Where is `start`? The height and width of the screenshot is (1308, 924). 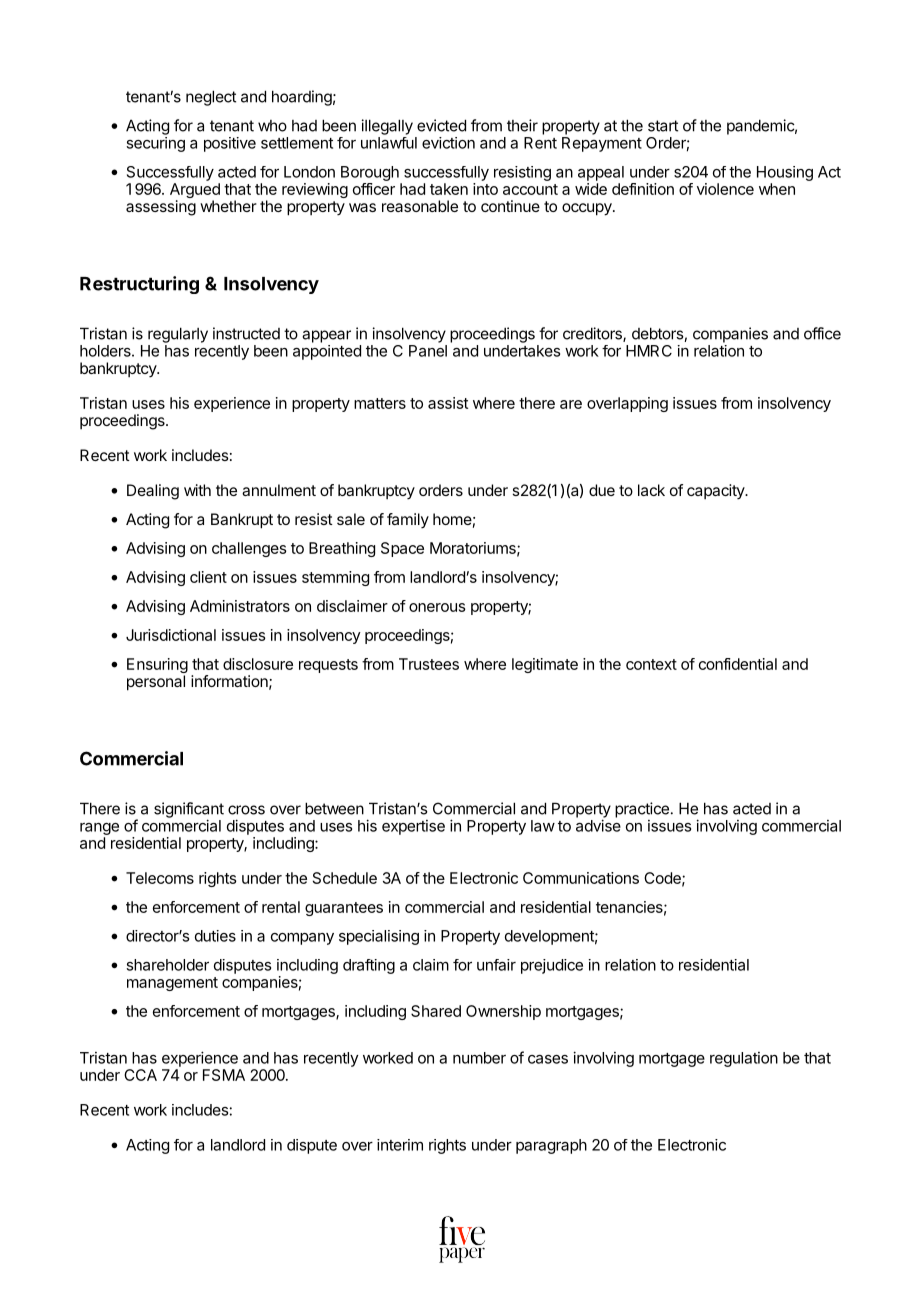 start is located at coordinates (663, 126).
